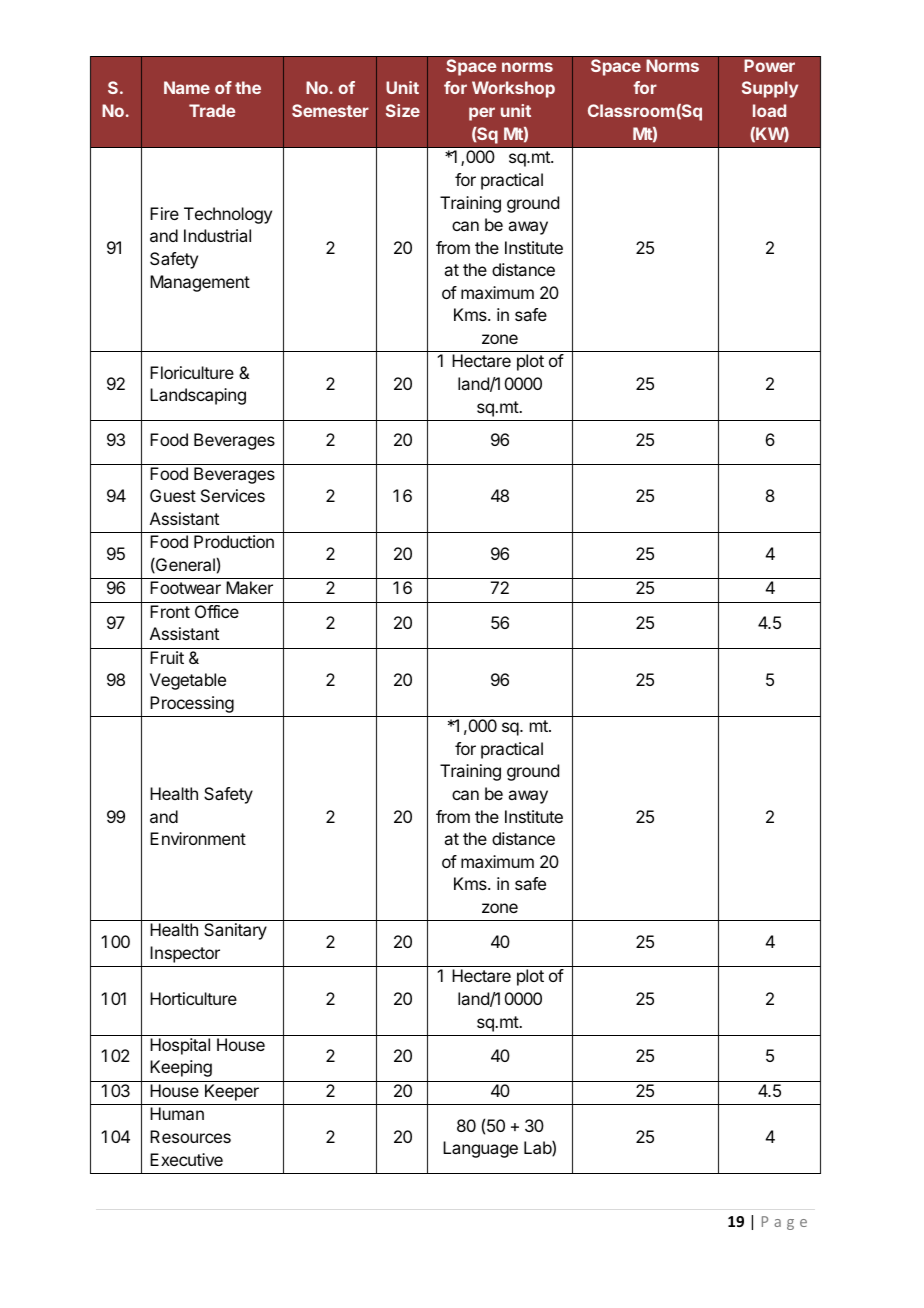 This image has width=924, height=1308. What do you see at coordinates (403, 110) in the image?
I see `Size` at bounding box center [403, 110].
